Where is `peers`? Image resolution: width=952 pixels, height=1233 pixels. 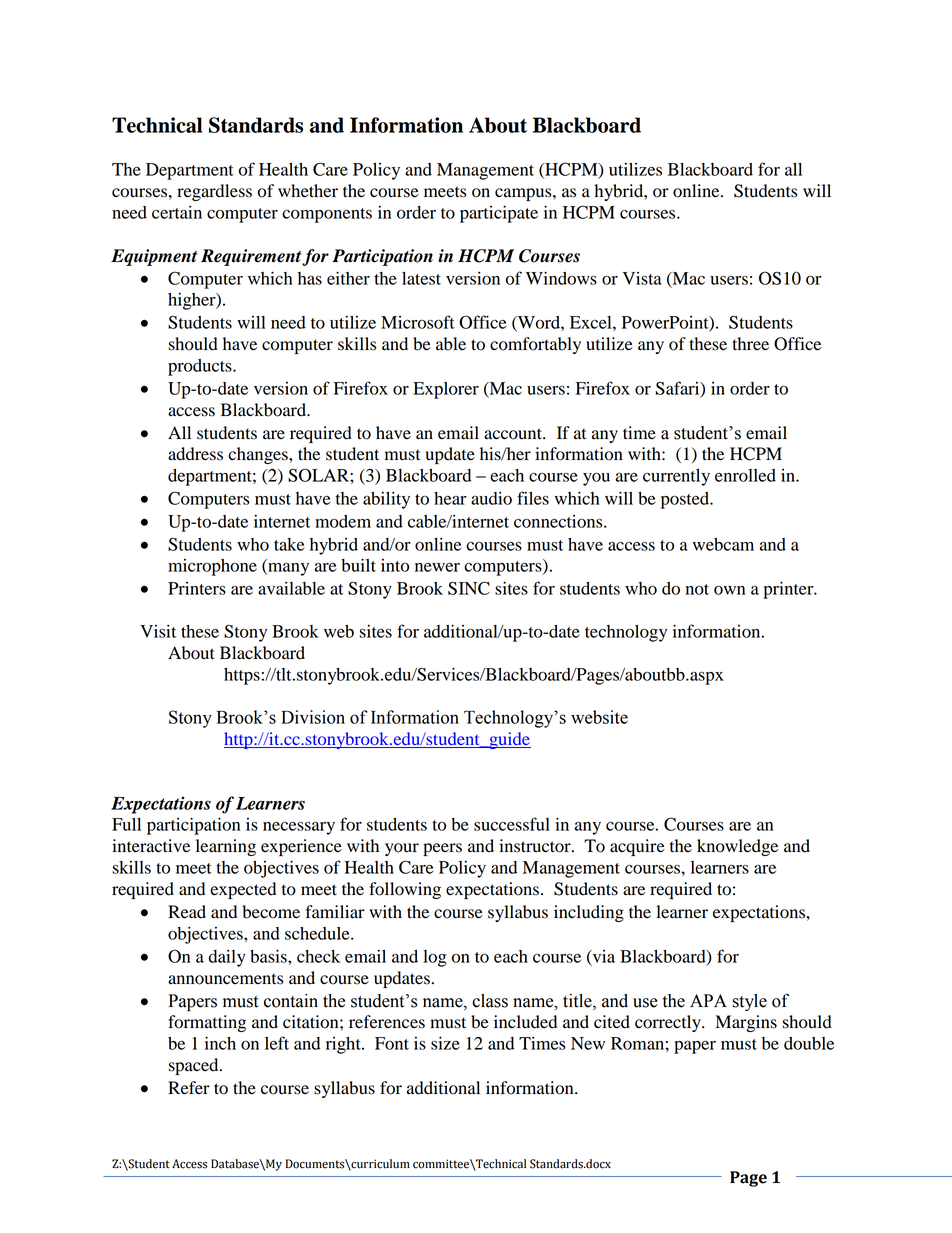
peers is located at coordinates (442, 849).
